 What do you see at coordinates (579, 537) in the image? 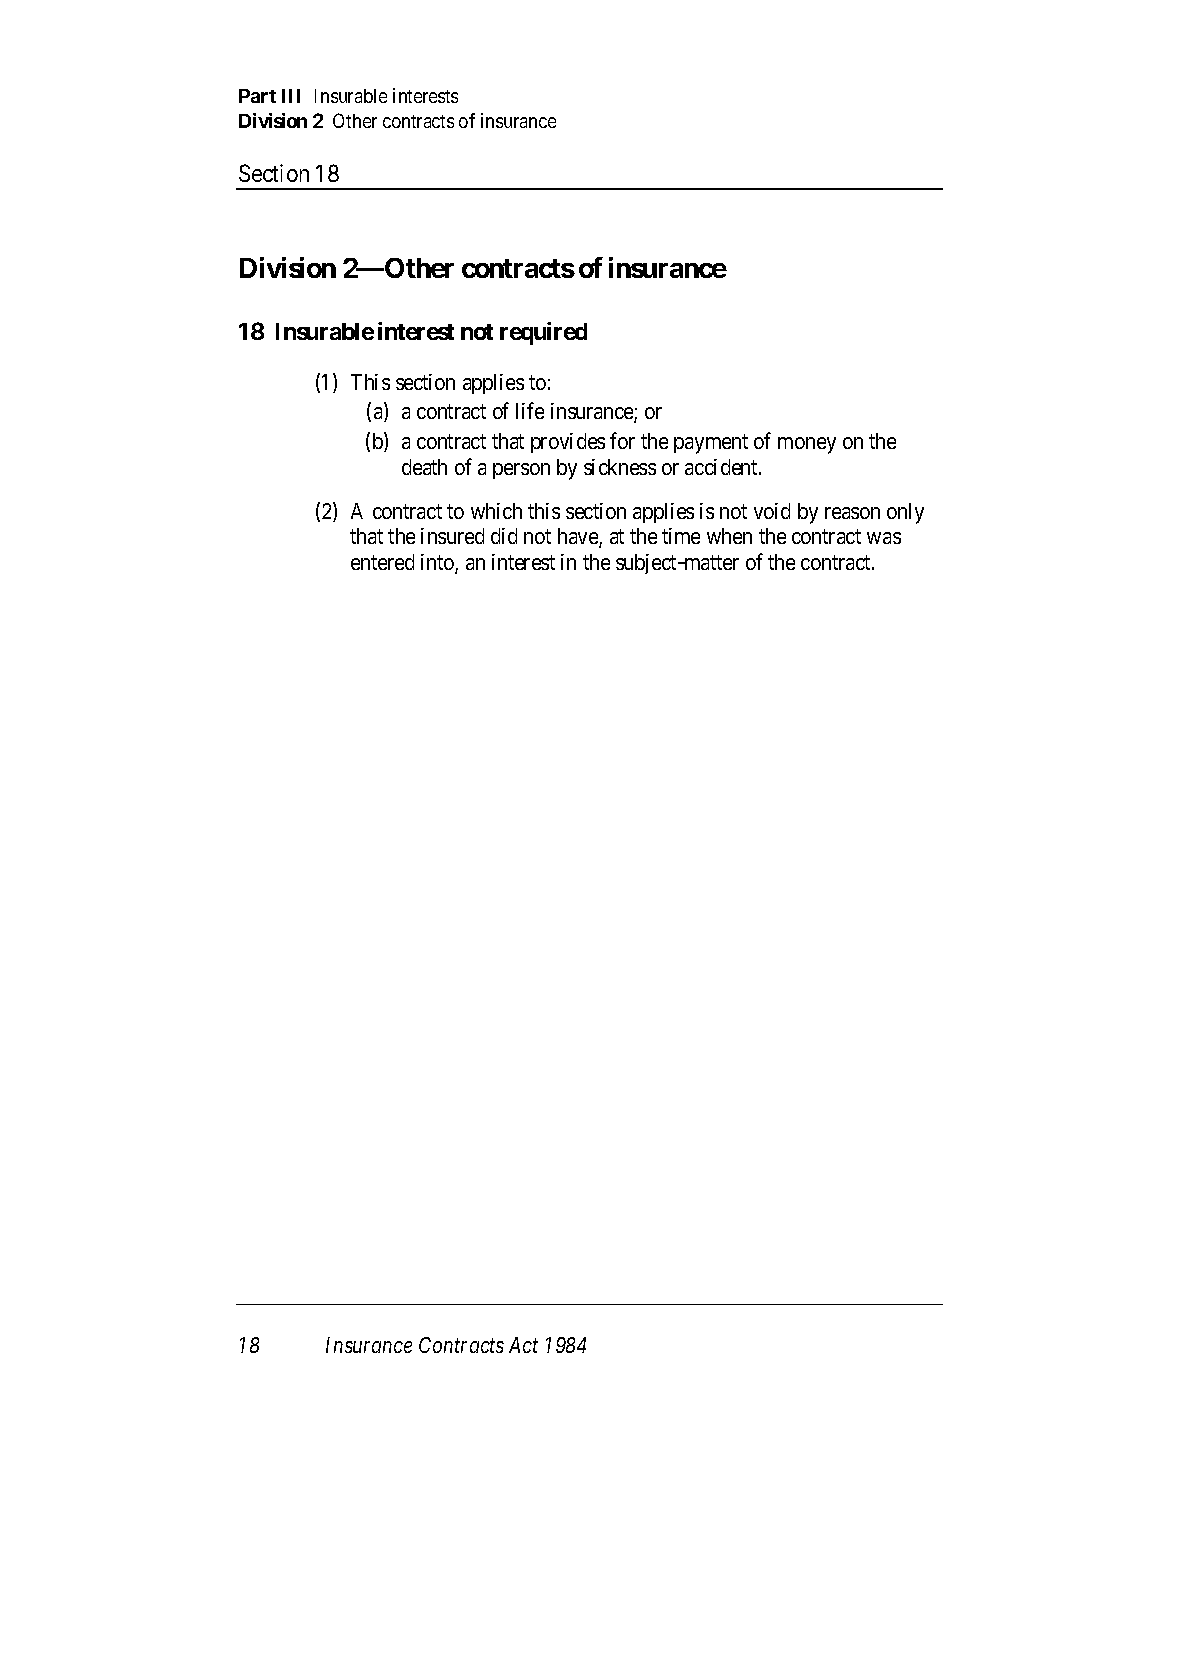
I see `have` at bounding box center [579, 537].
